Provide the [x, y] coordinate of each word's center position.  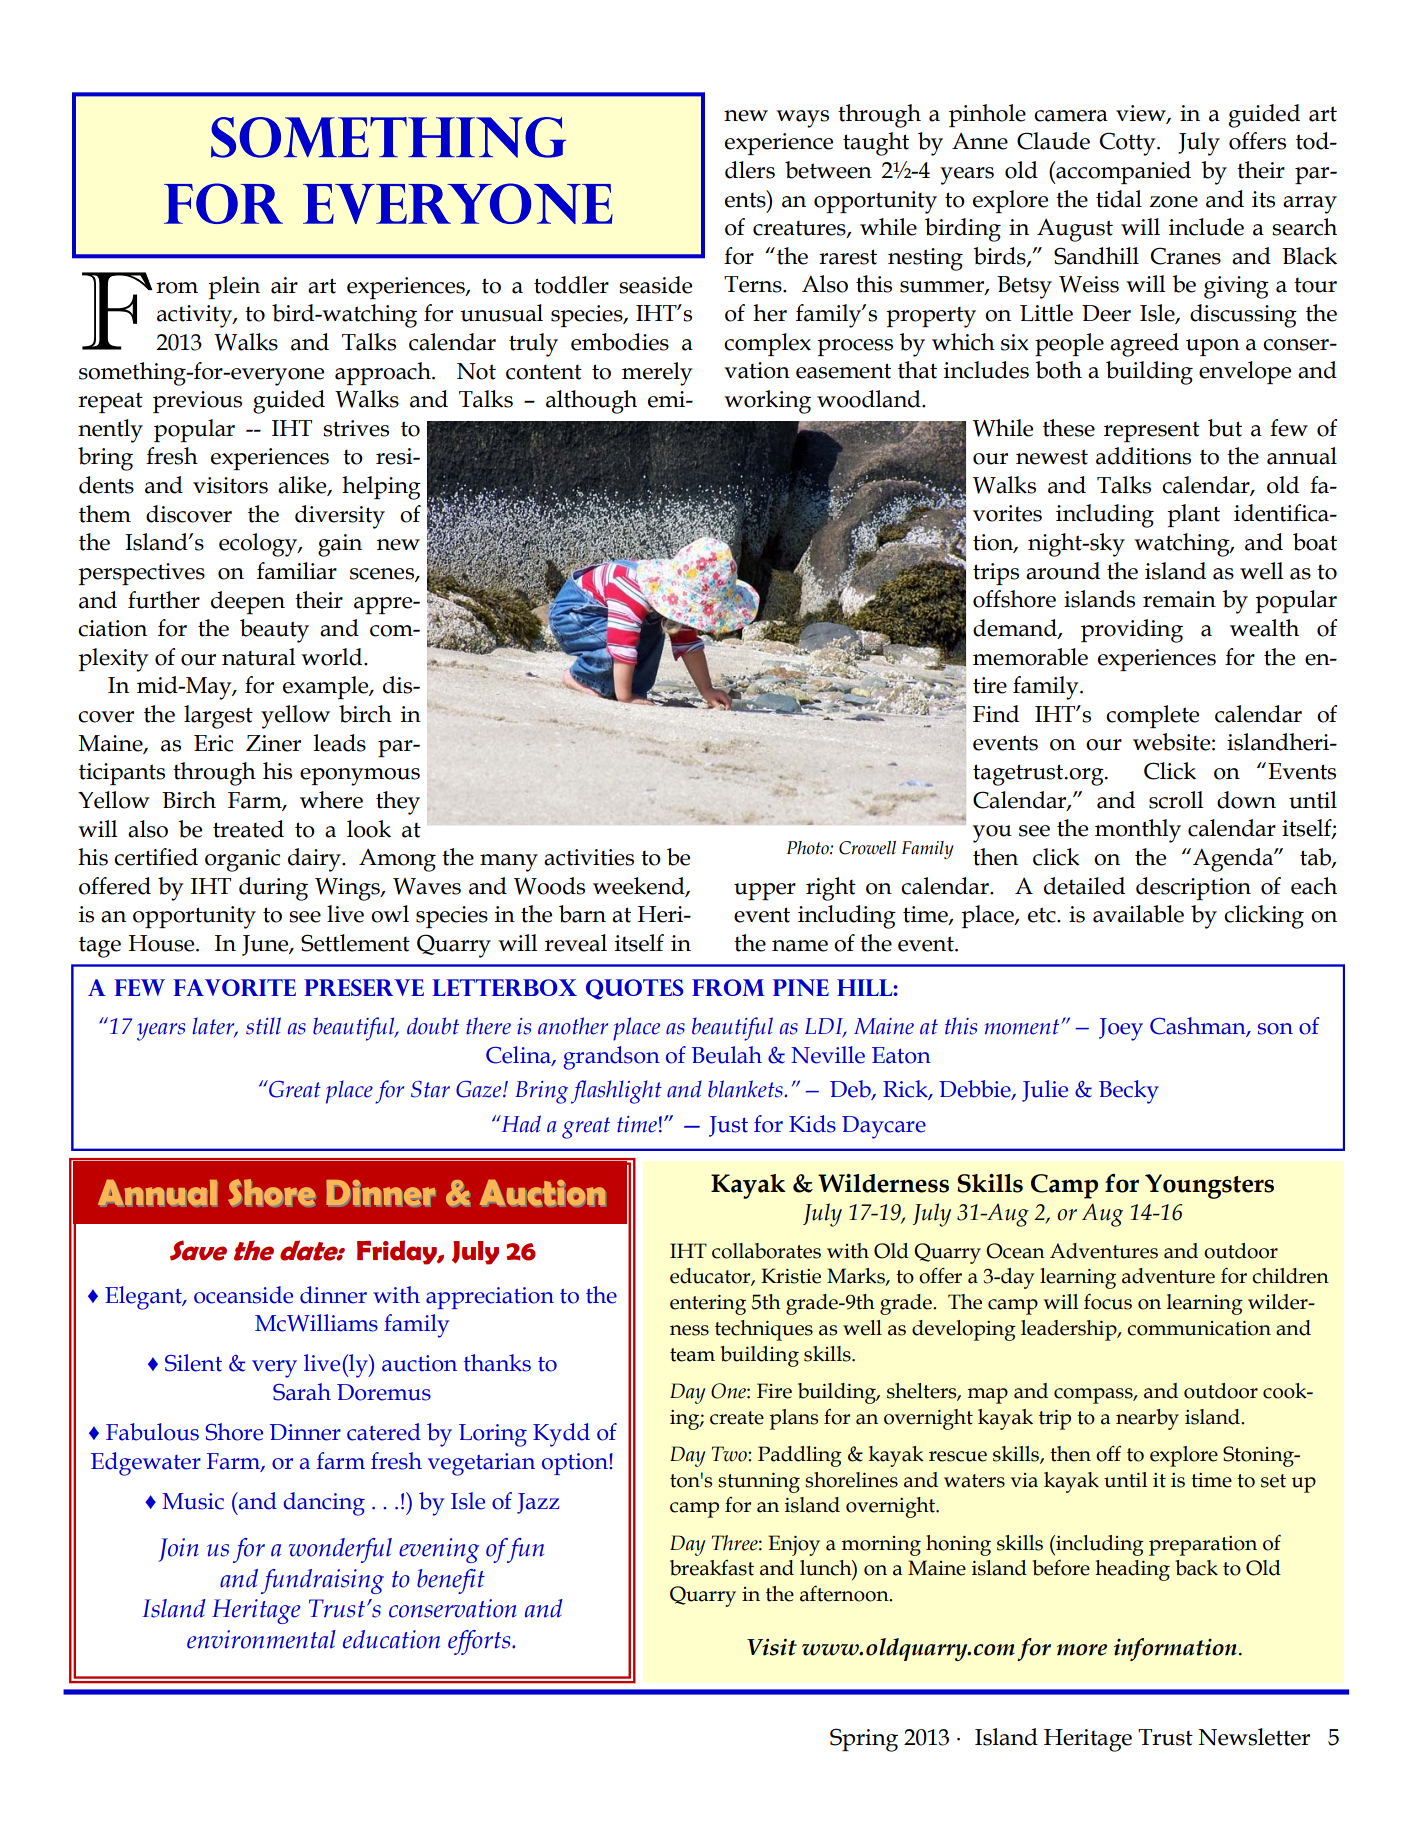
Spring [864, 1740]
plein [234, 287]
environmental [261, 1639]
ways [802, 119]
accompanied [1122, 172]
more [1082, 1650]
